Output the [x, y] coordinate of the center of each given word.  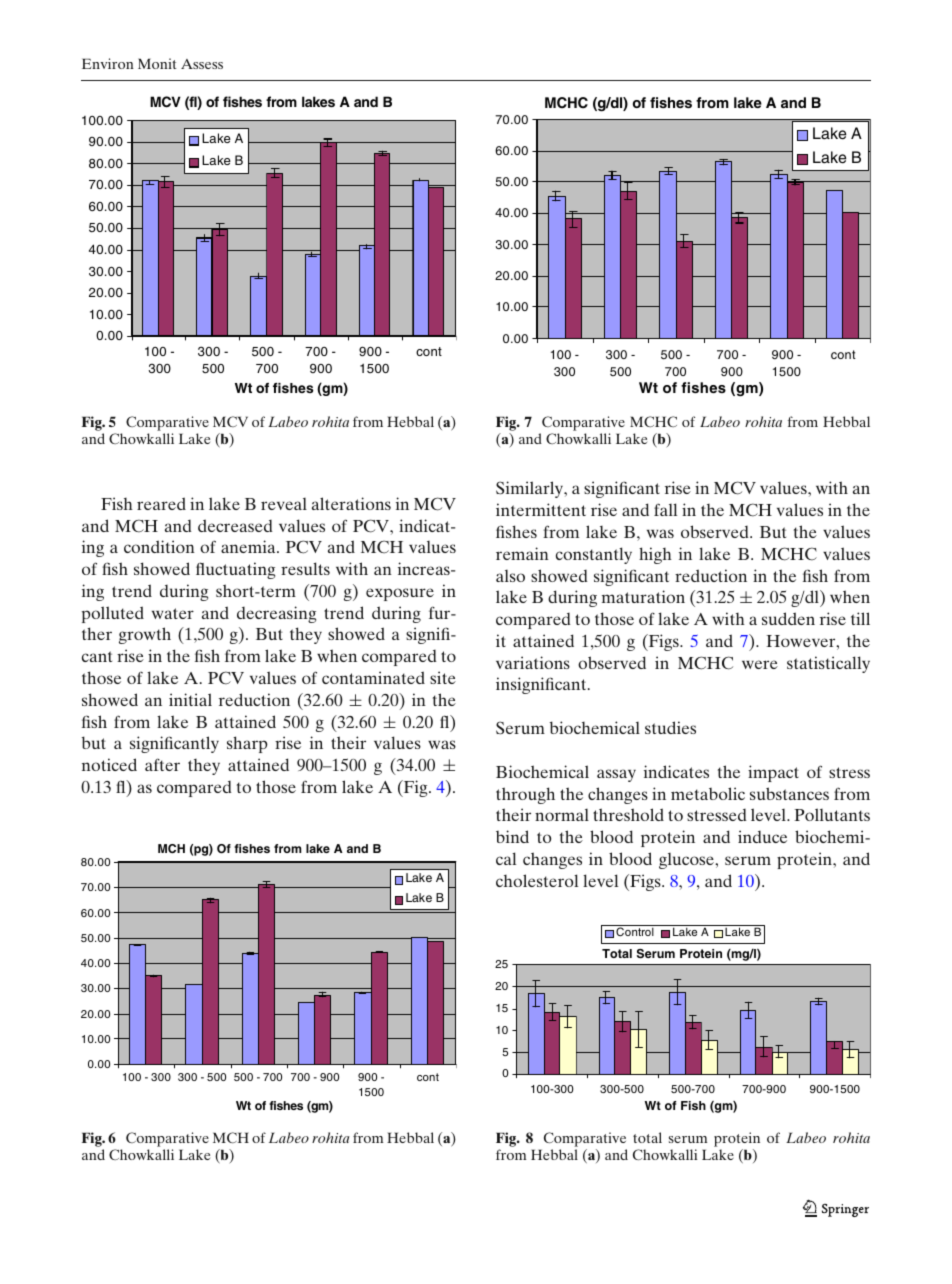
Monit [157, 63]
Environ [108, 63]
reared [161, 503]
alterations [351, 503]
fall [665, 509]
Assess [202, 64]
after [162, 764]
